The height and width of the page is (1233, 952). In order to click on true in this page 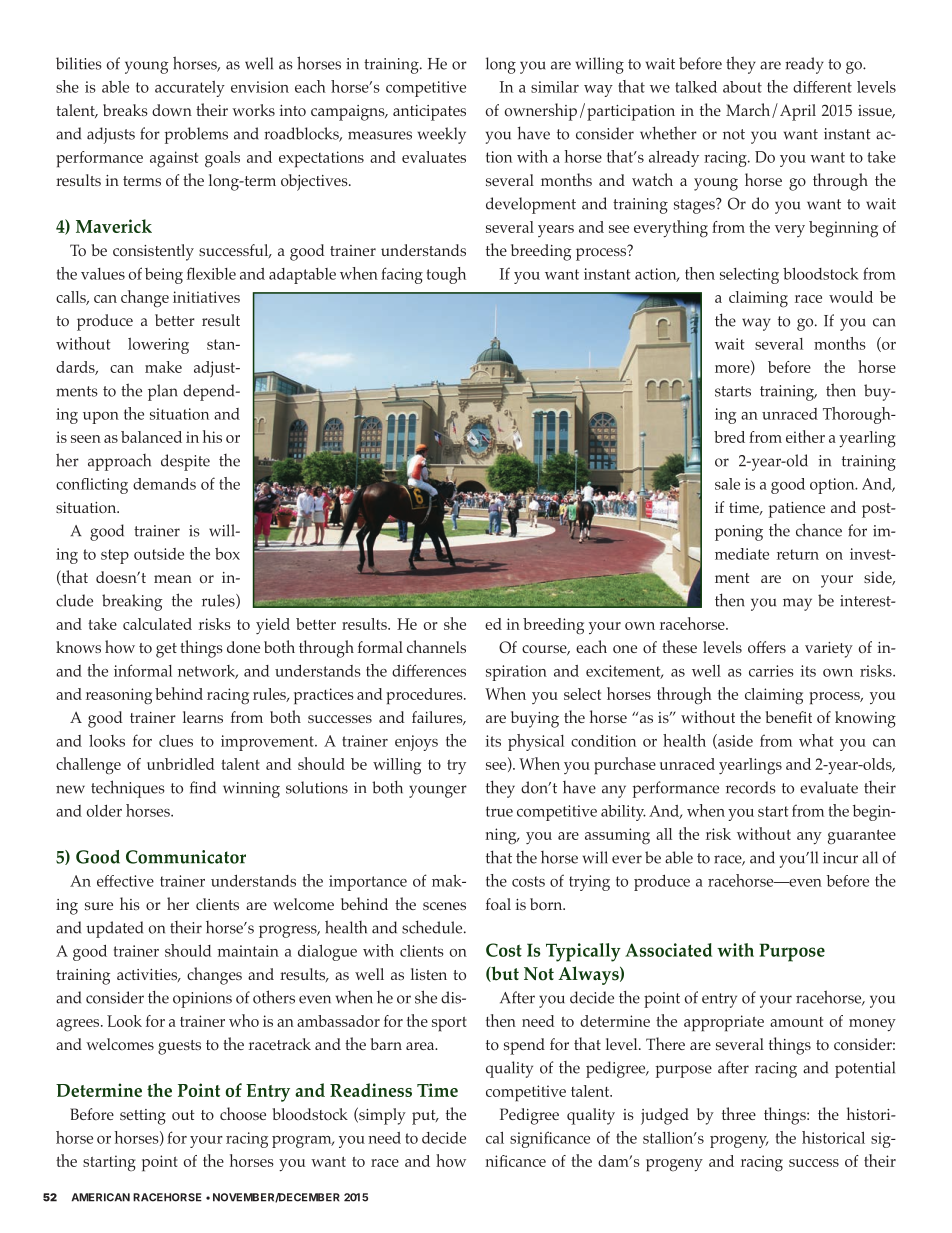, I will do `click(499, 811)`.
